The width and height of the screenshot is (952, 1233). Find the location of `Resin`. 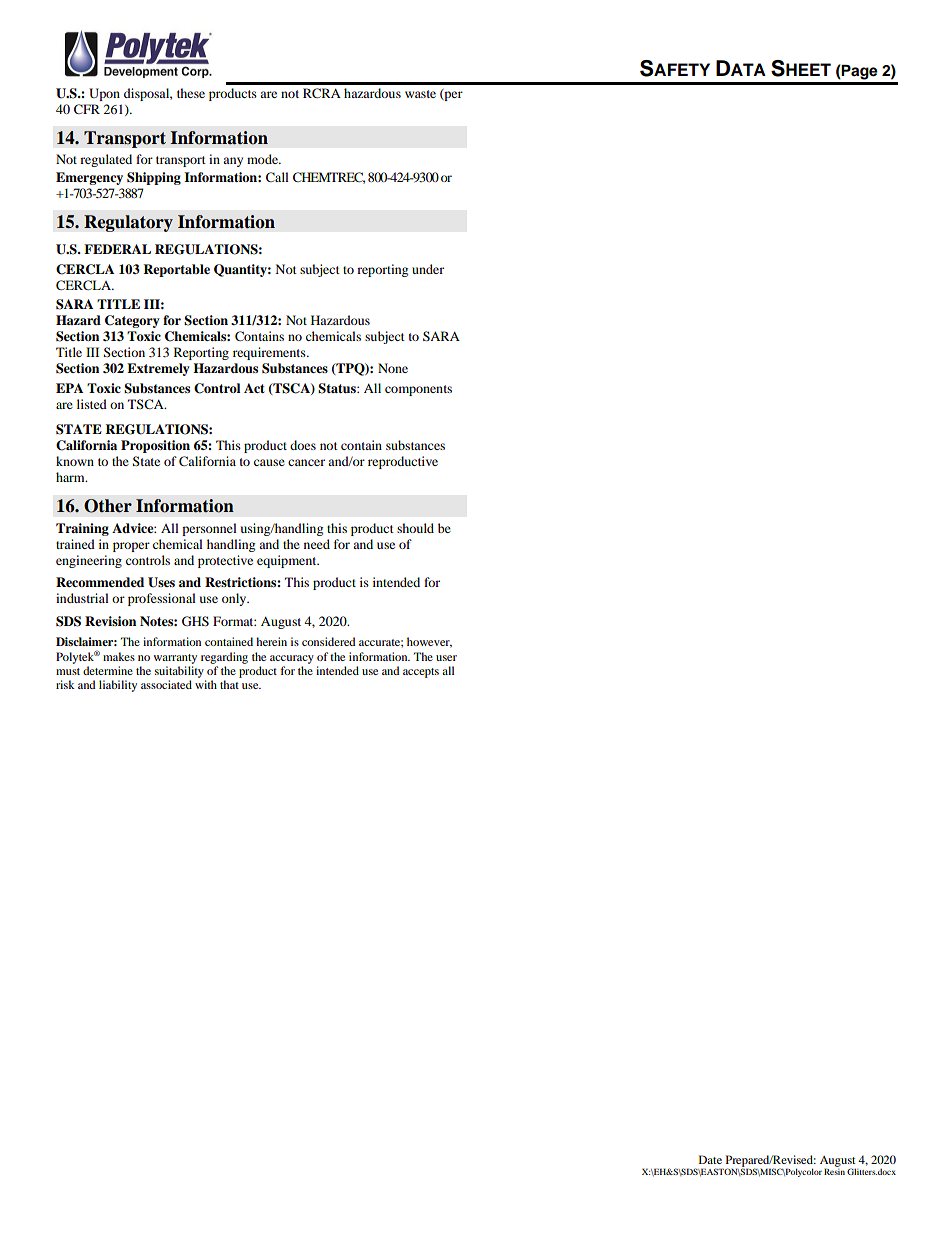

Resin is located at coordinates (834, 1170).
